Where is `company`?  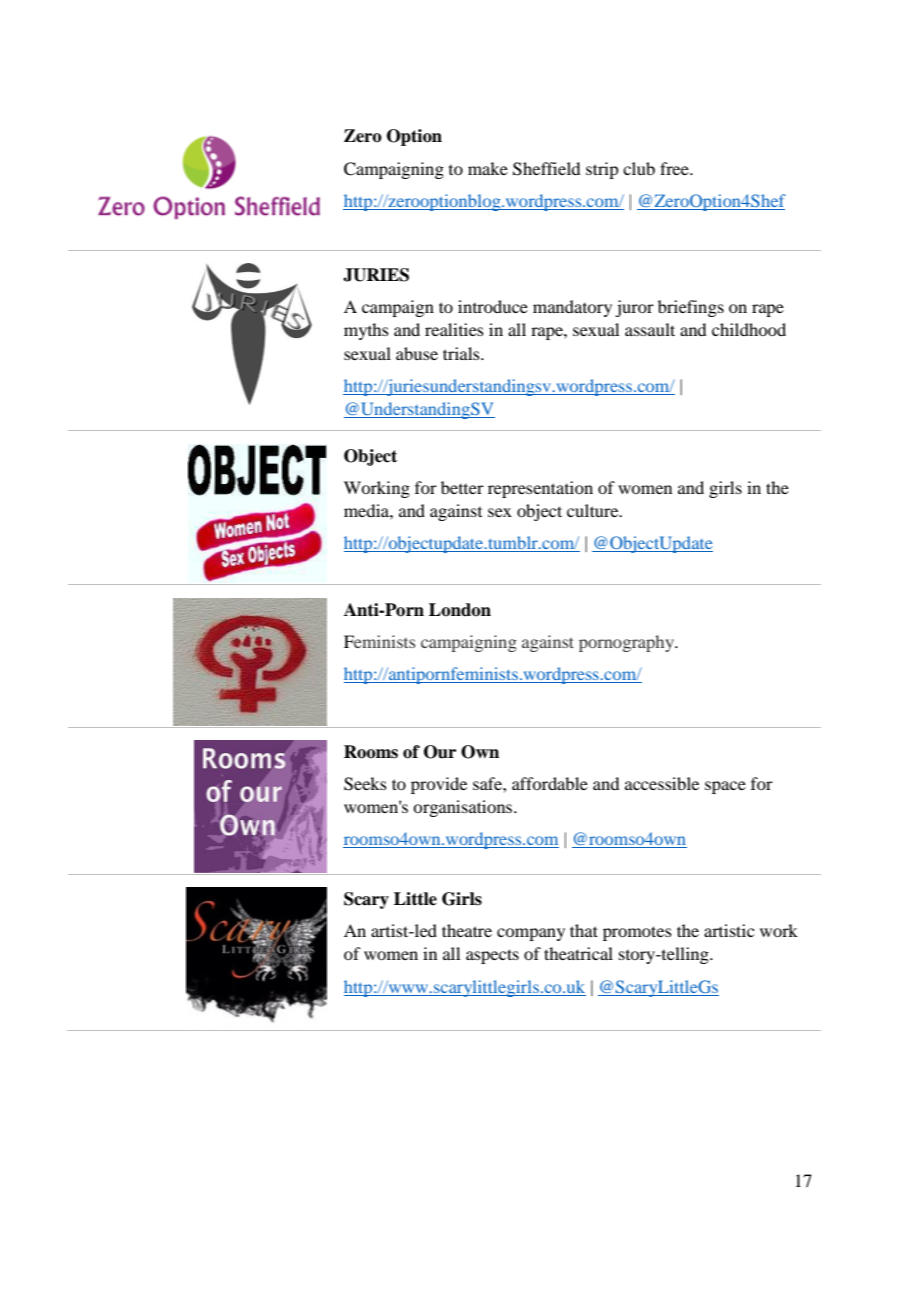 company is located at coordinates (531, 934).
